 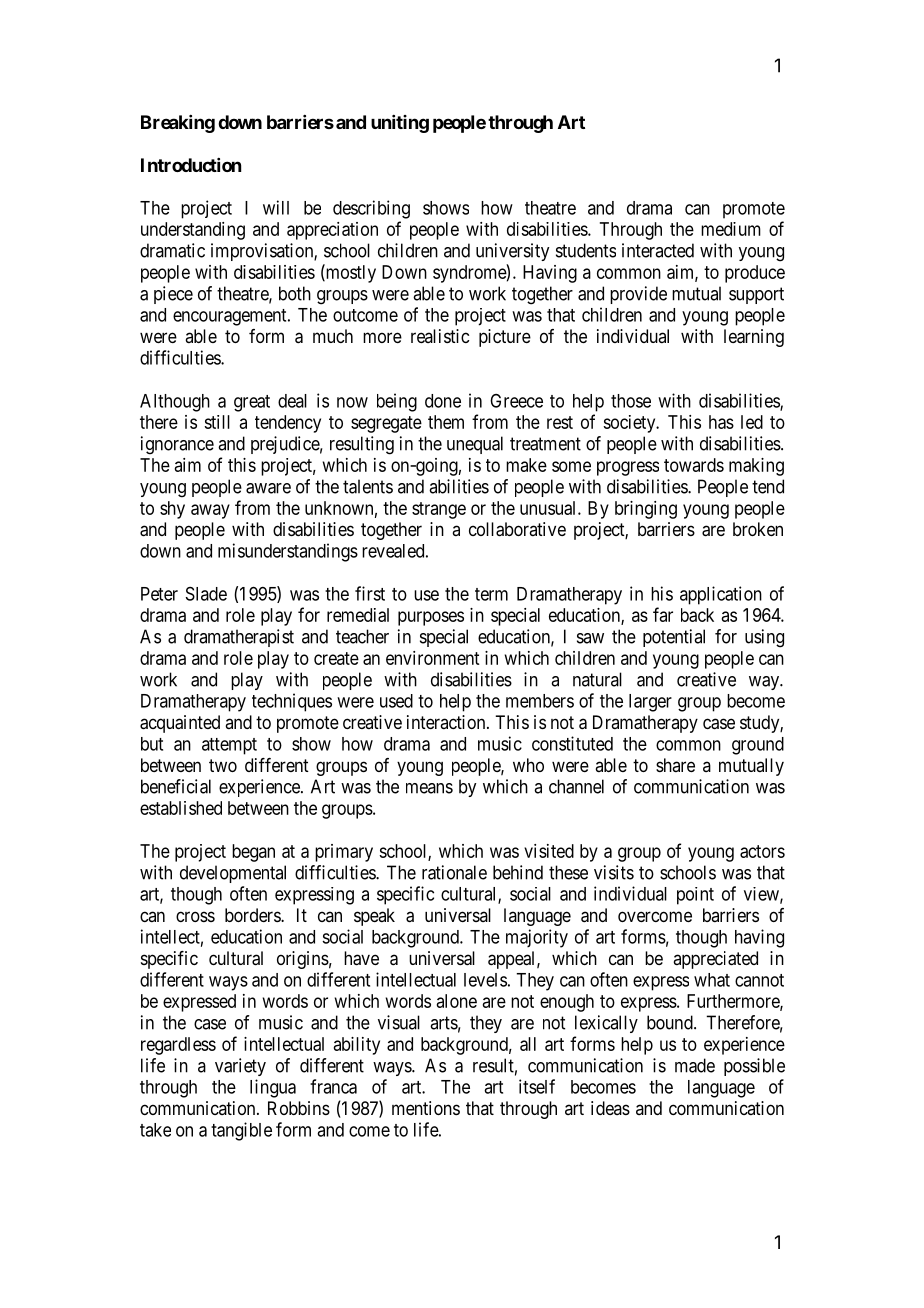 I want to click on tangible, so click(x=241, y=1131).
